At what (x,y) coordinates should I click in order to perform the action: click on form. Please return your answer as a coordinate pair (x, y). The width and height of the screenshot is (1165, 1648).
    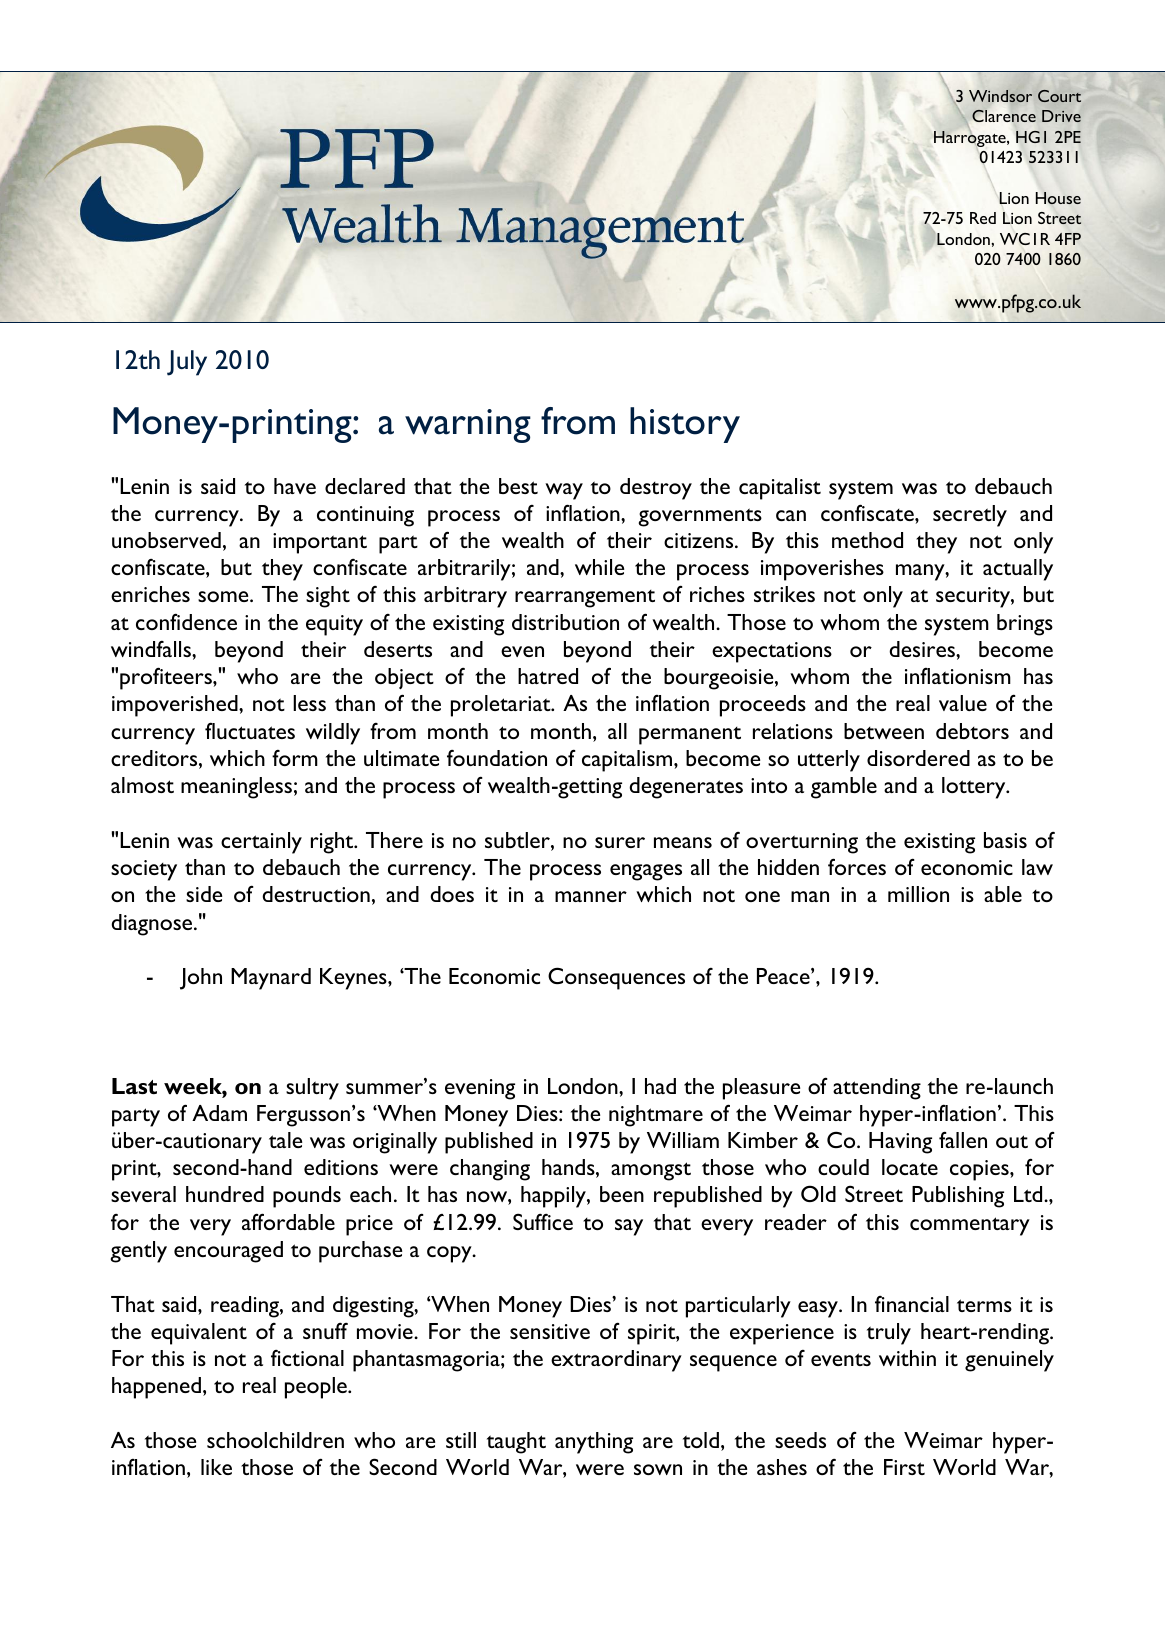
    Looking at the image, I should click on (295, 758).
